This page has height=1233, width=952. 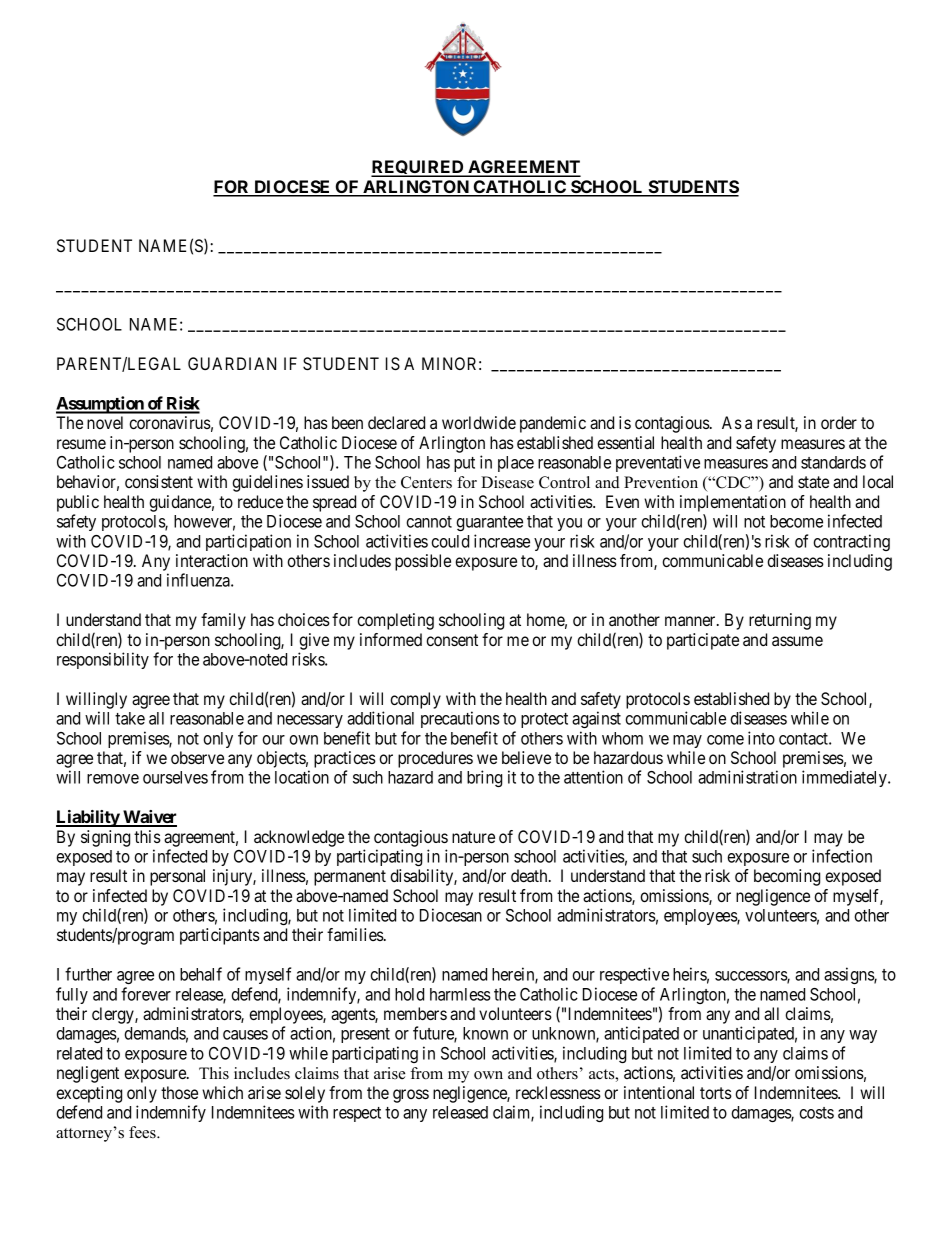 What do you see at coordinates (105, 422) in the page?
I see `novel` at bounding box center [105, 422].
